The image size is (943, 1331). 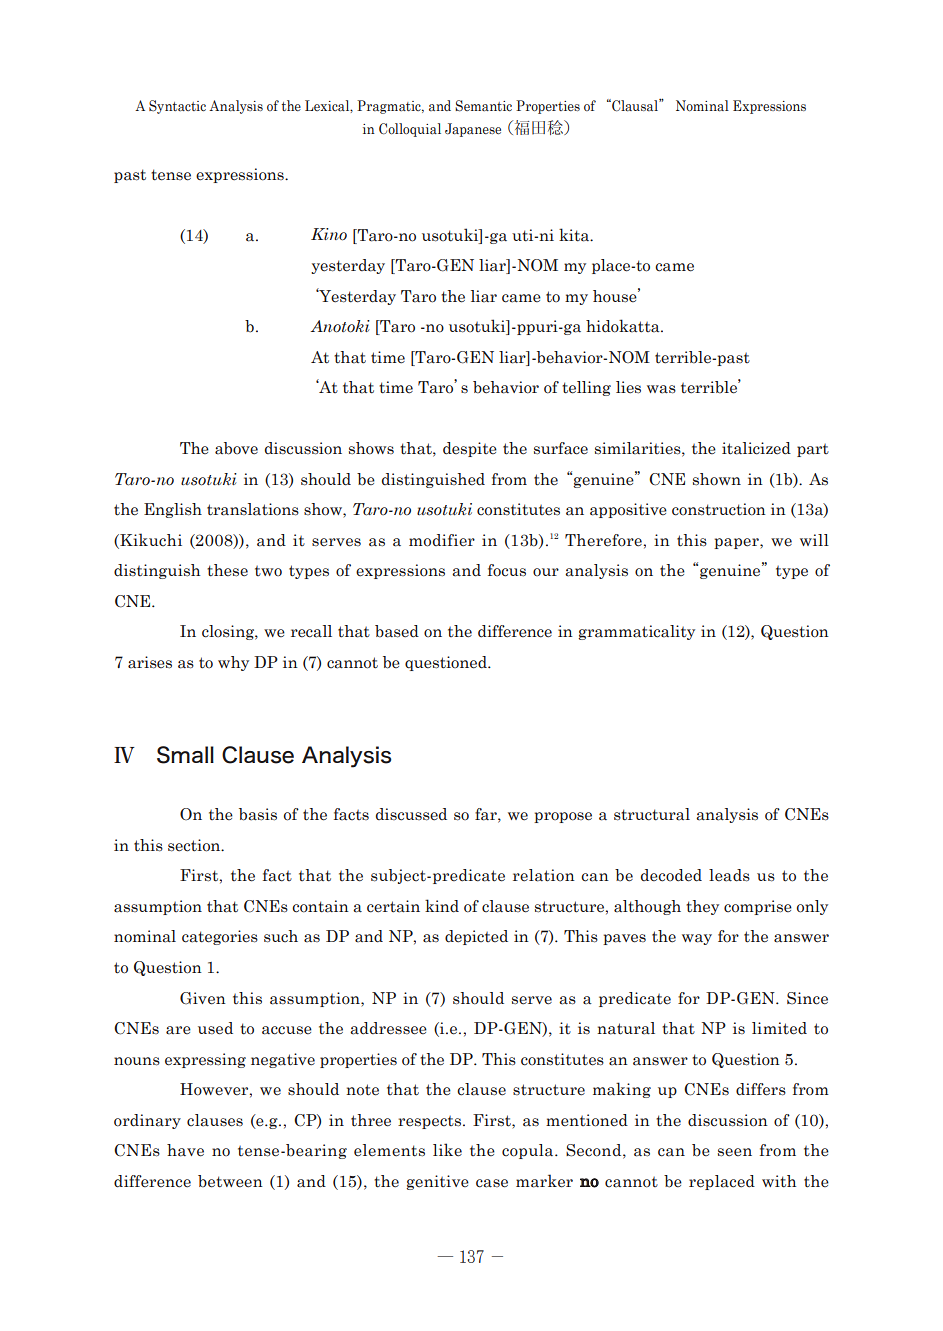 What do you see at coordinates (483, 106) in the screenshot?
I see `Semantic` at bounding box center [483, 106].
